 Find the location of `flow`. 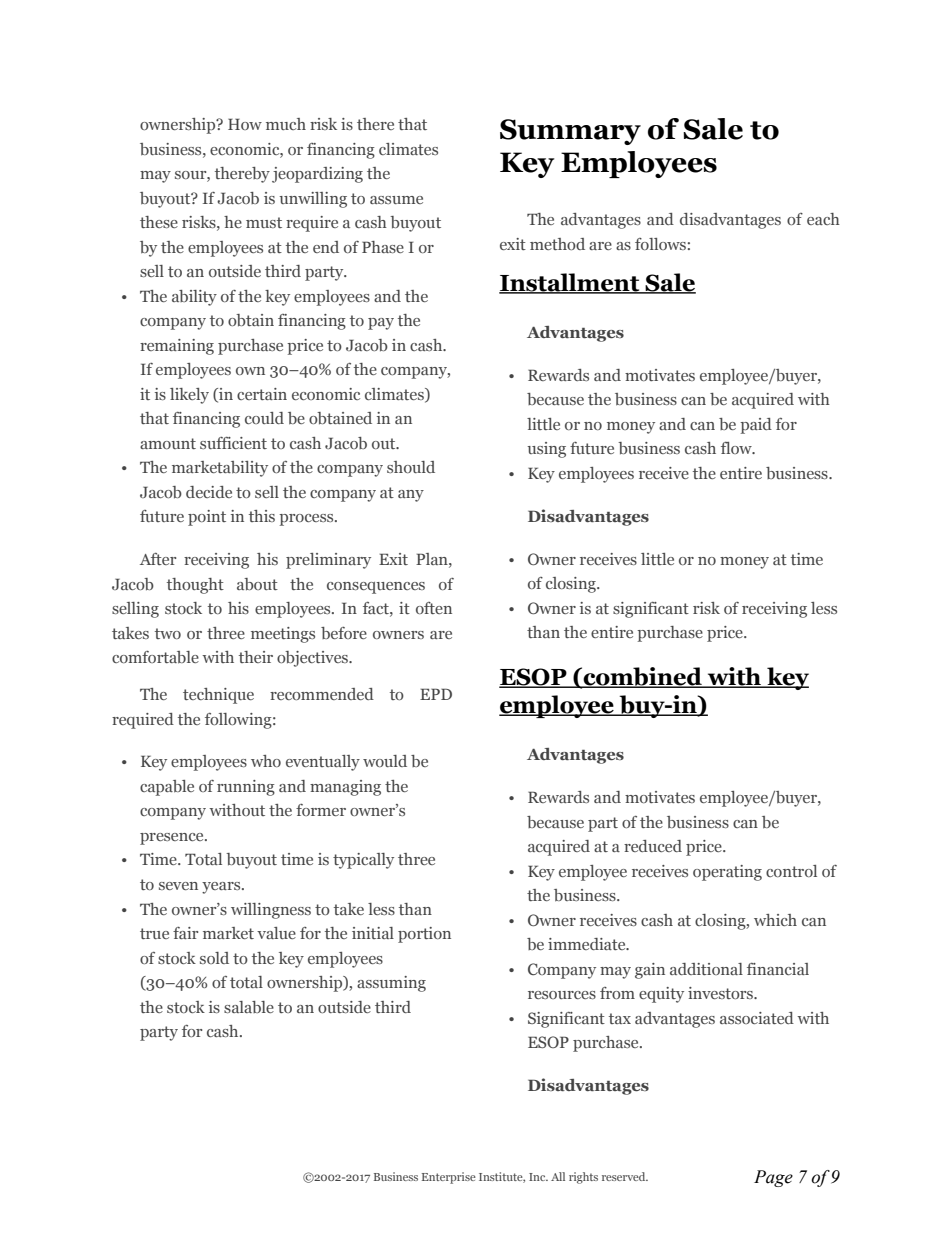

flow is located at coordinates (737, 448).
